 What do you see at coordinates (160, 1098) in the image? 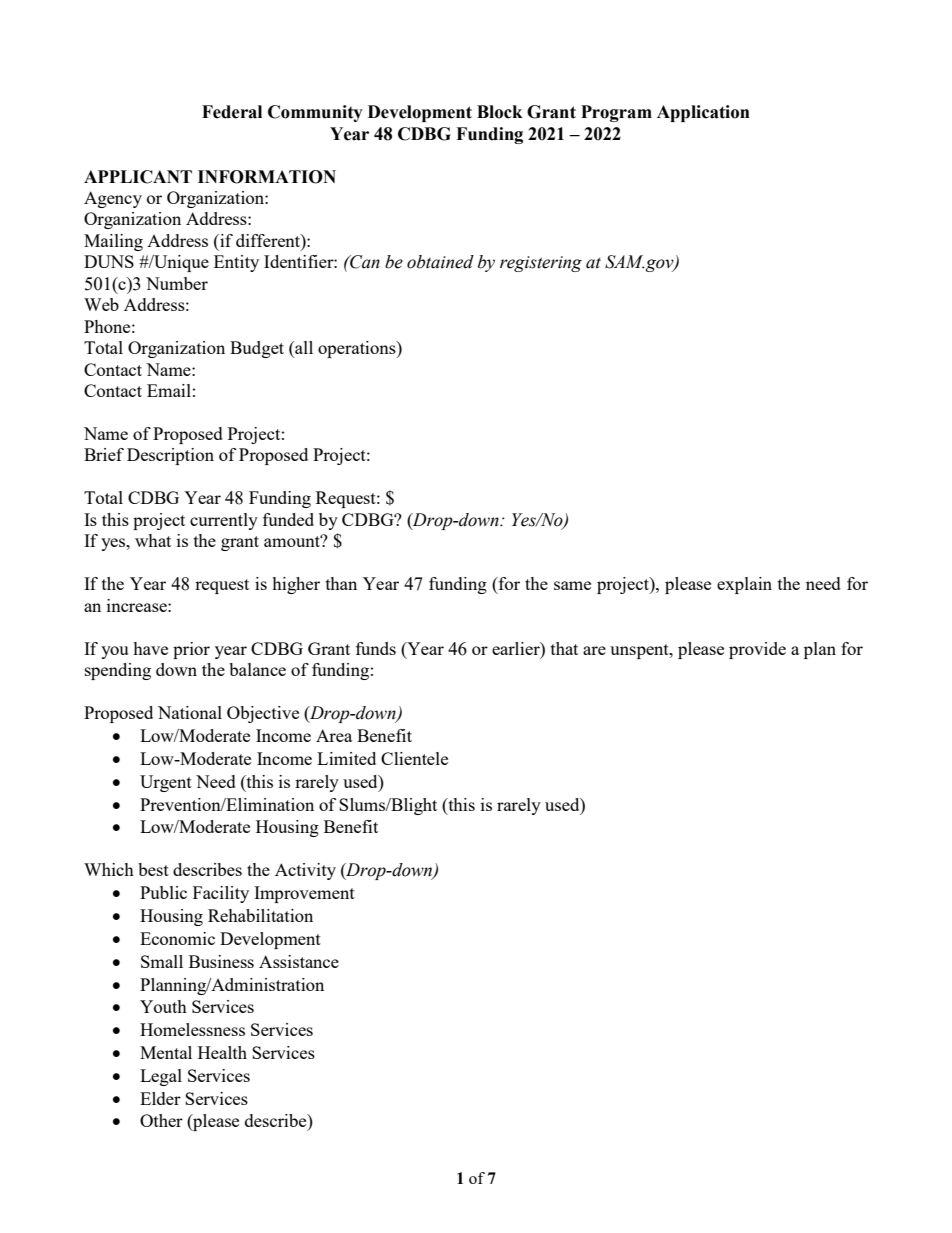
I see `Elder` at bounding box center [160, 1098].
